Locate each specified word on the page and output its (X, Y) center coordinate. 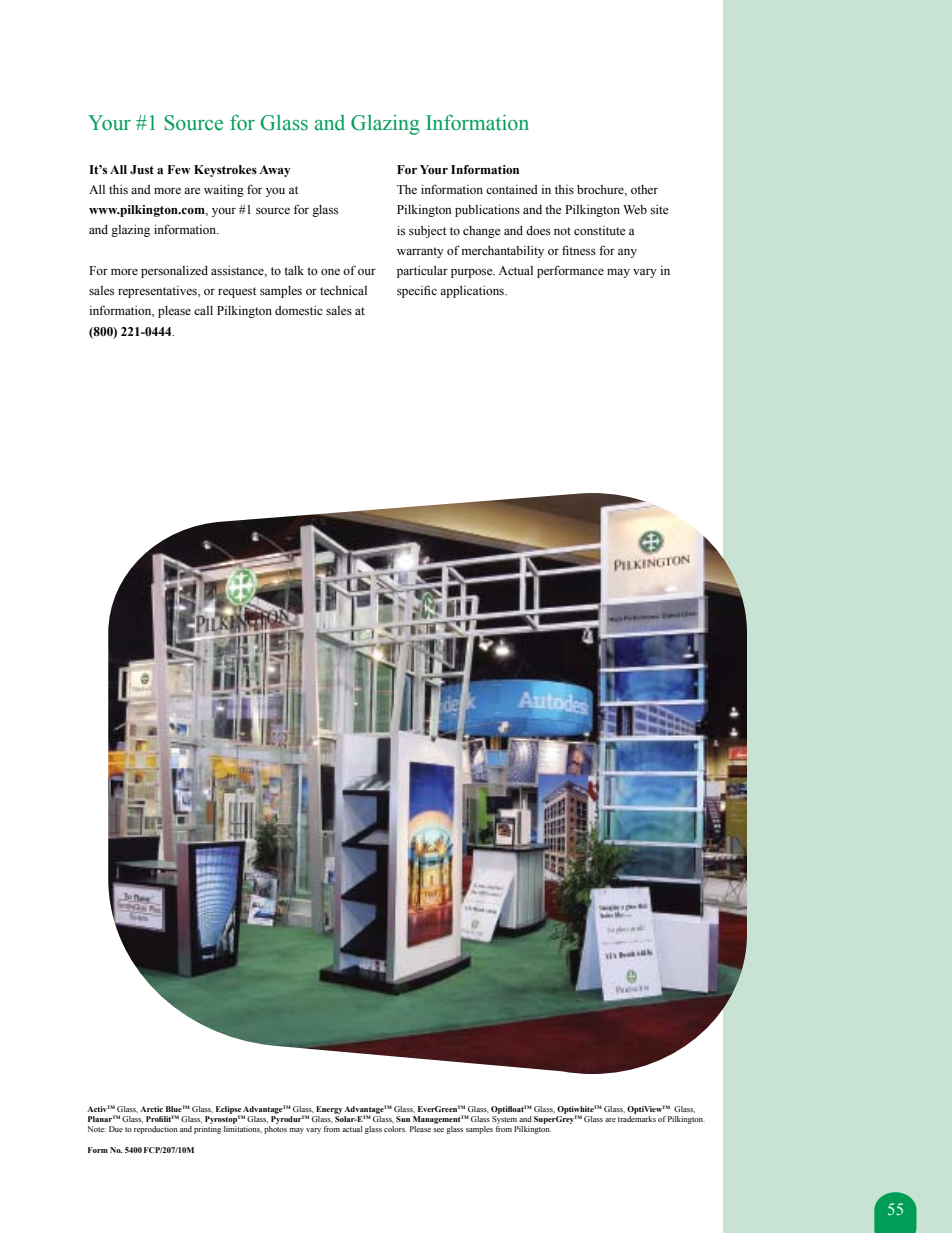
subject (427, 232)
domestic (299, 310)
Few (179, 169)
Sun (403, 1119)
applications (473, 292)
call (203, 310)
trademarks (637, 1119)
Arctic (151, 1109)
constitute (599, 230)
